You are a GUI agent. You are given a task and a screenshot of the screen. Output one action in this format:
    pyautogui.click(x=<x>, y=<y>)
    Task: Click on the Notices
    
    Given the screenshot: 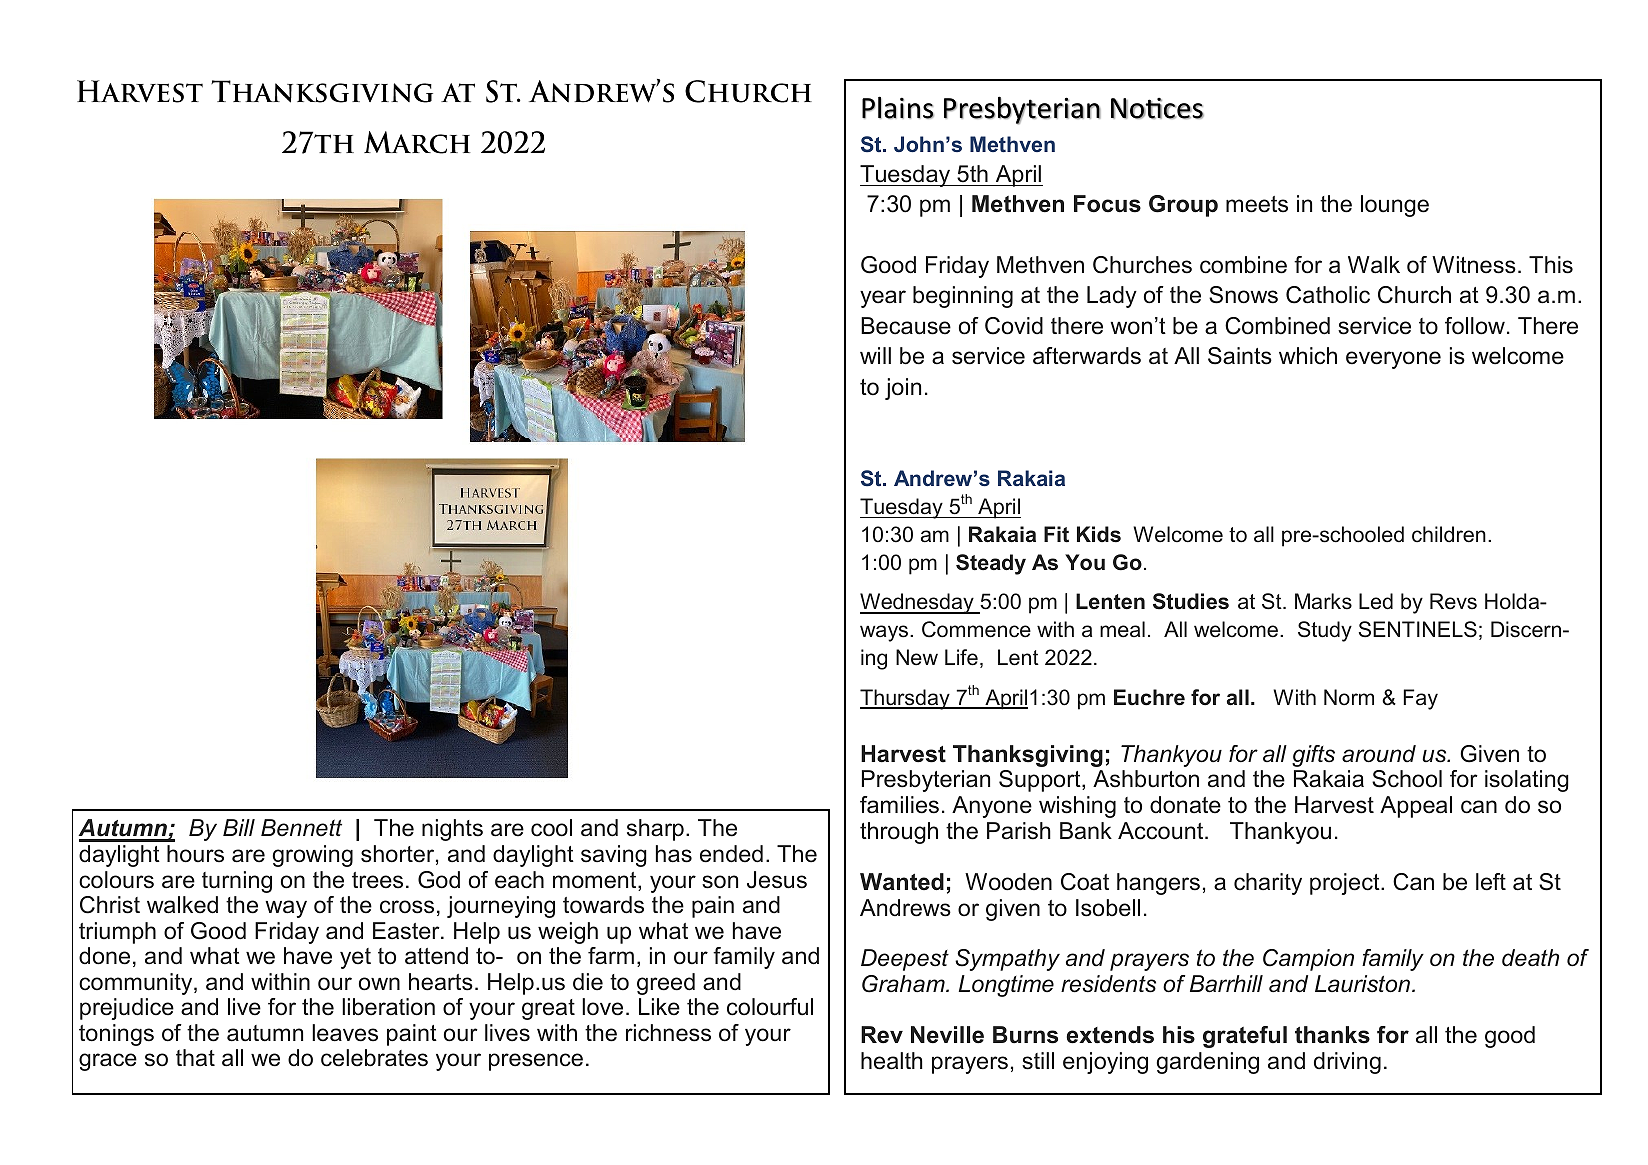 What is the action you would take?
    pyautogui.click(x=1157, y=108)
